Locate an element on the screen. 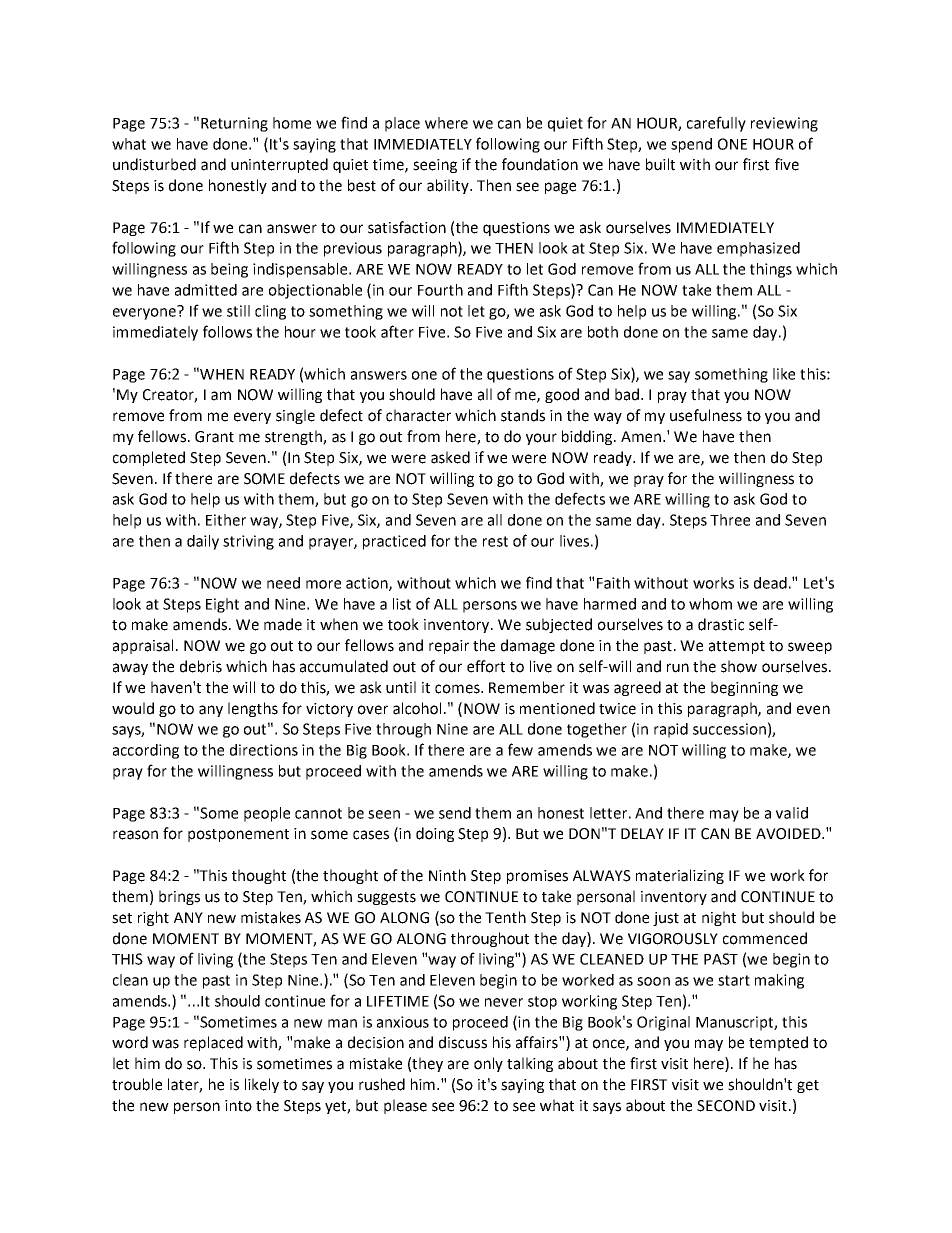 The image size is (952, 1233). Returning is located at coordinates (234, 124).
